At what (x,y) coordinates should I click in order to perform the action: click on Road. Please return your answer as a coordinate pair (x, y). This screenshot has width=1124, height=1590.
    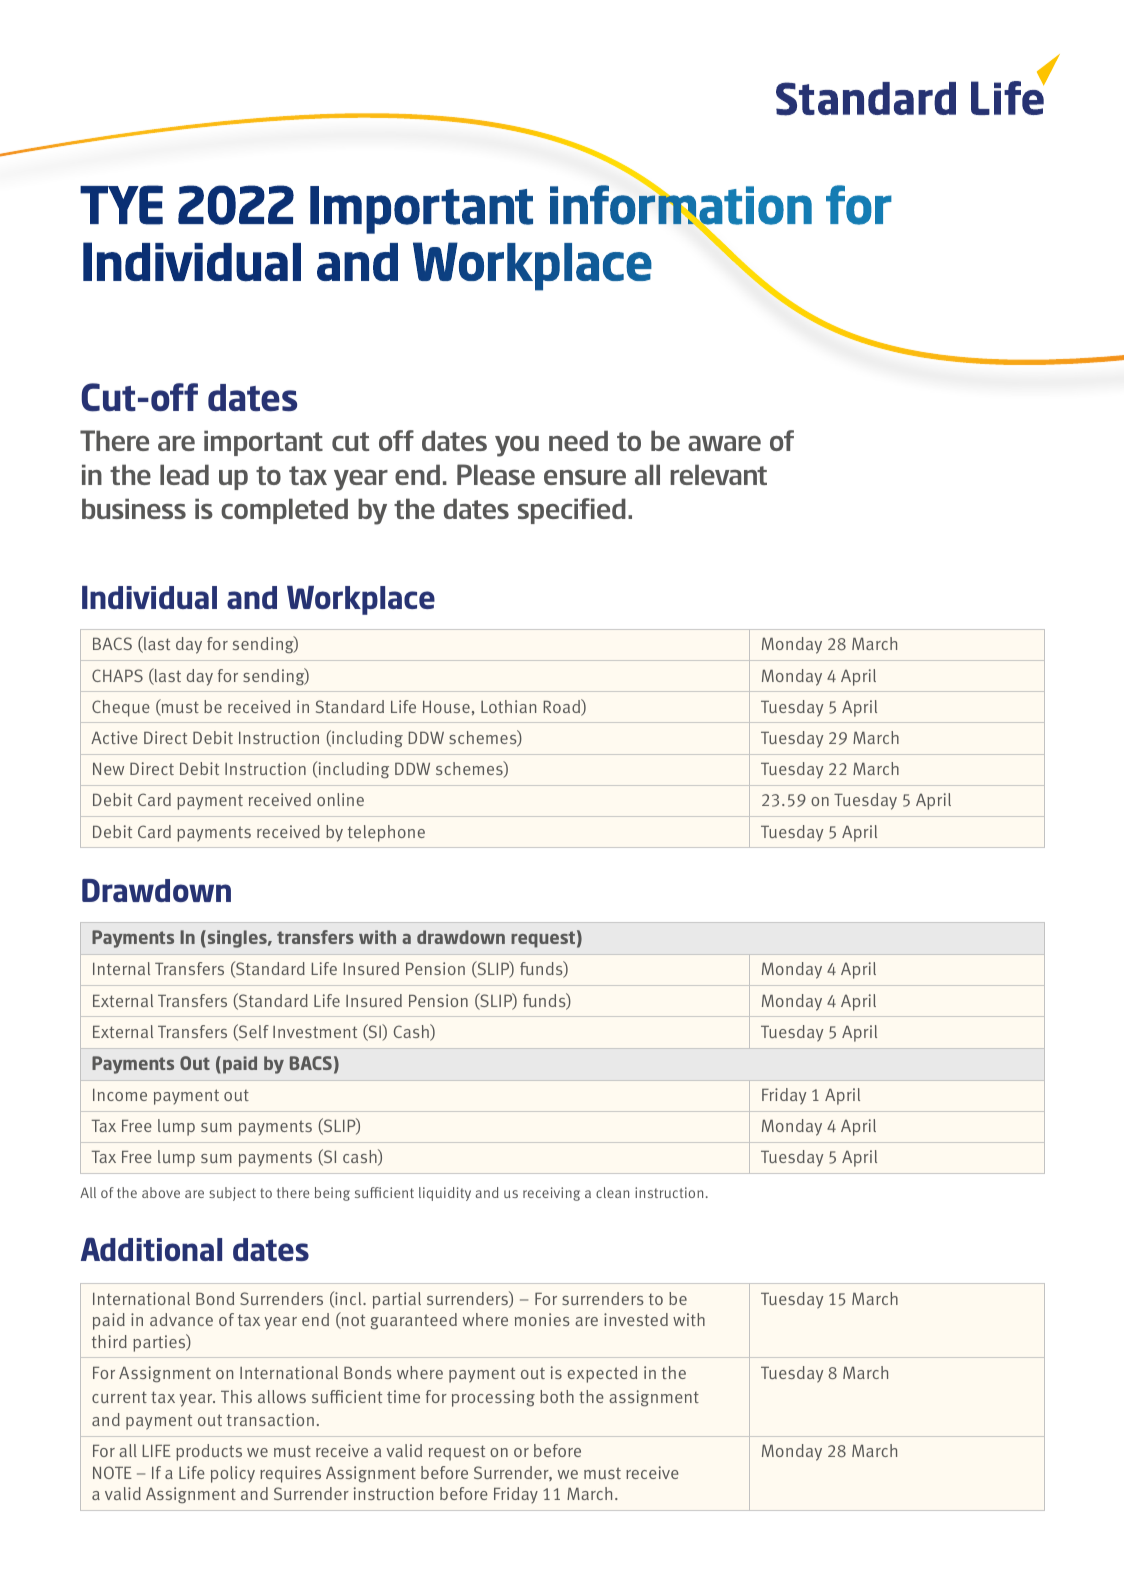
    Looking at the image, I should click on (563, 707).
